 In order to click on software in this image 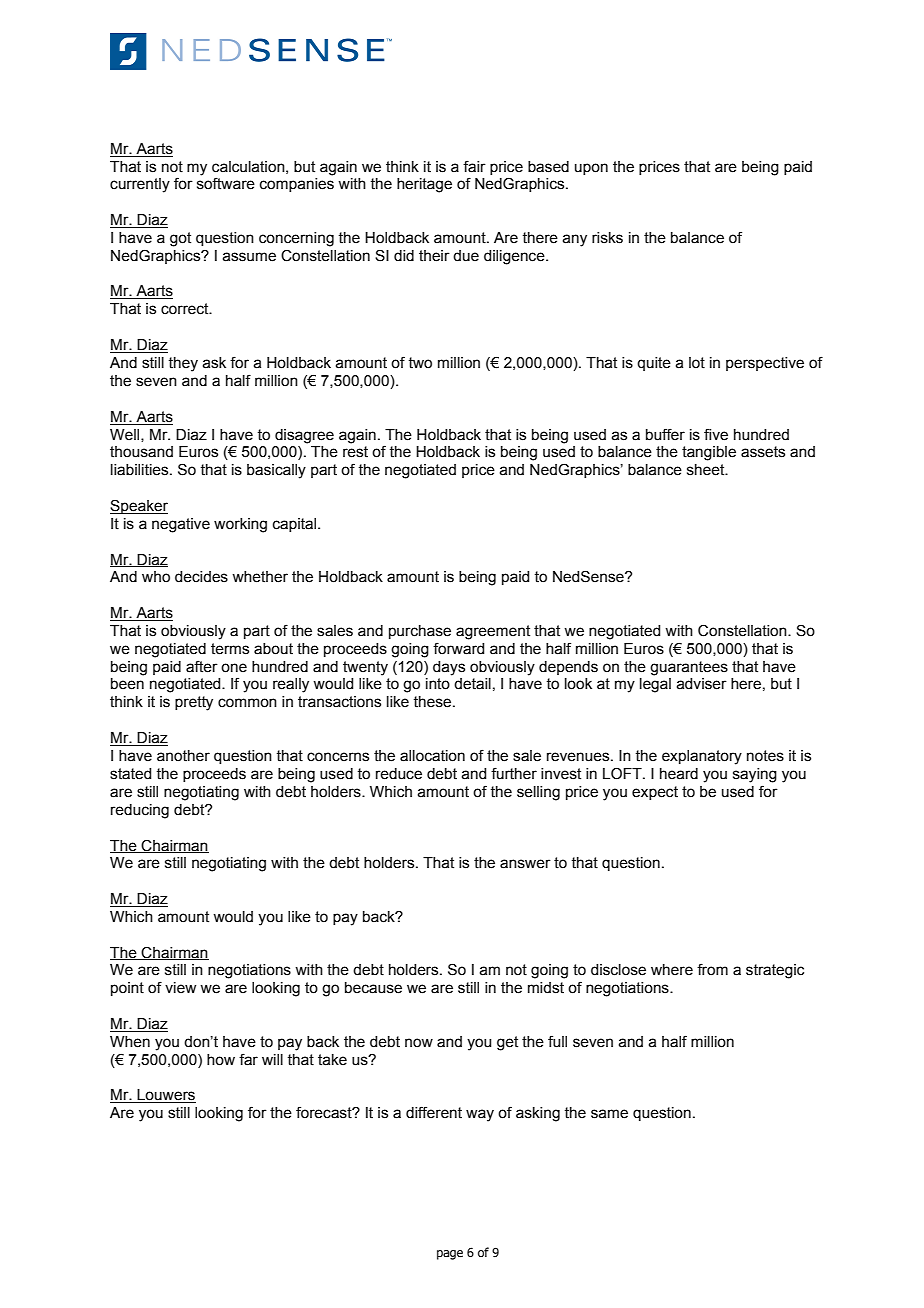, I will do `click(226, 183)`.
